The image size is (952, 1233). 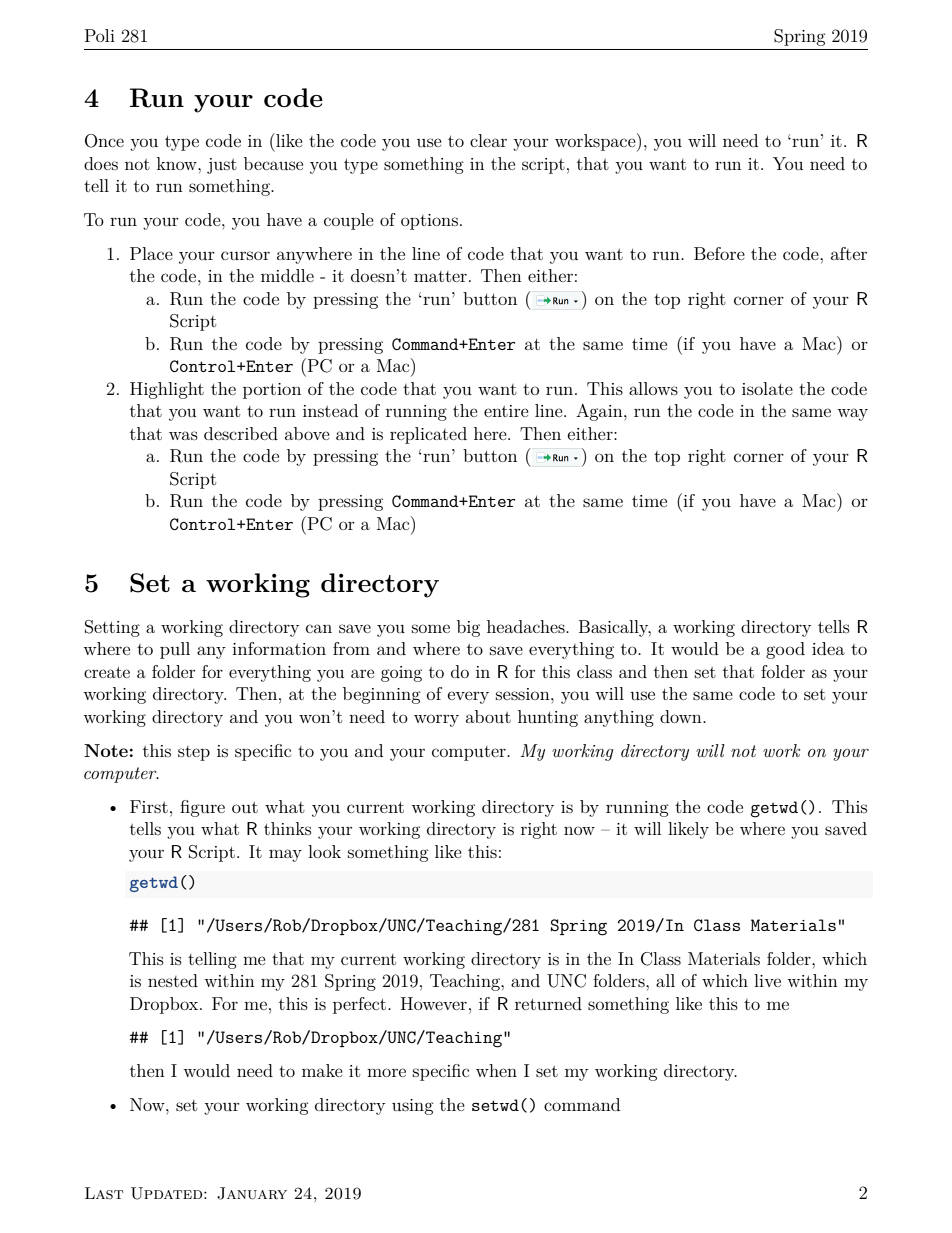 I want to click on using, so click(x=413, y=1107).
